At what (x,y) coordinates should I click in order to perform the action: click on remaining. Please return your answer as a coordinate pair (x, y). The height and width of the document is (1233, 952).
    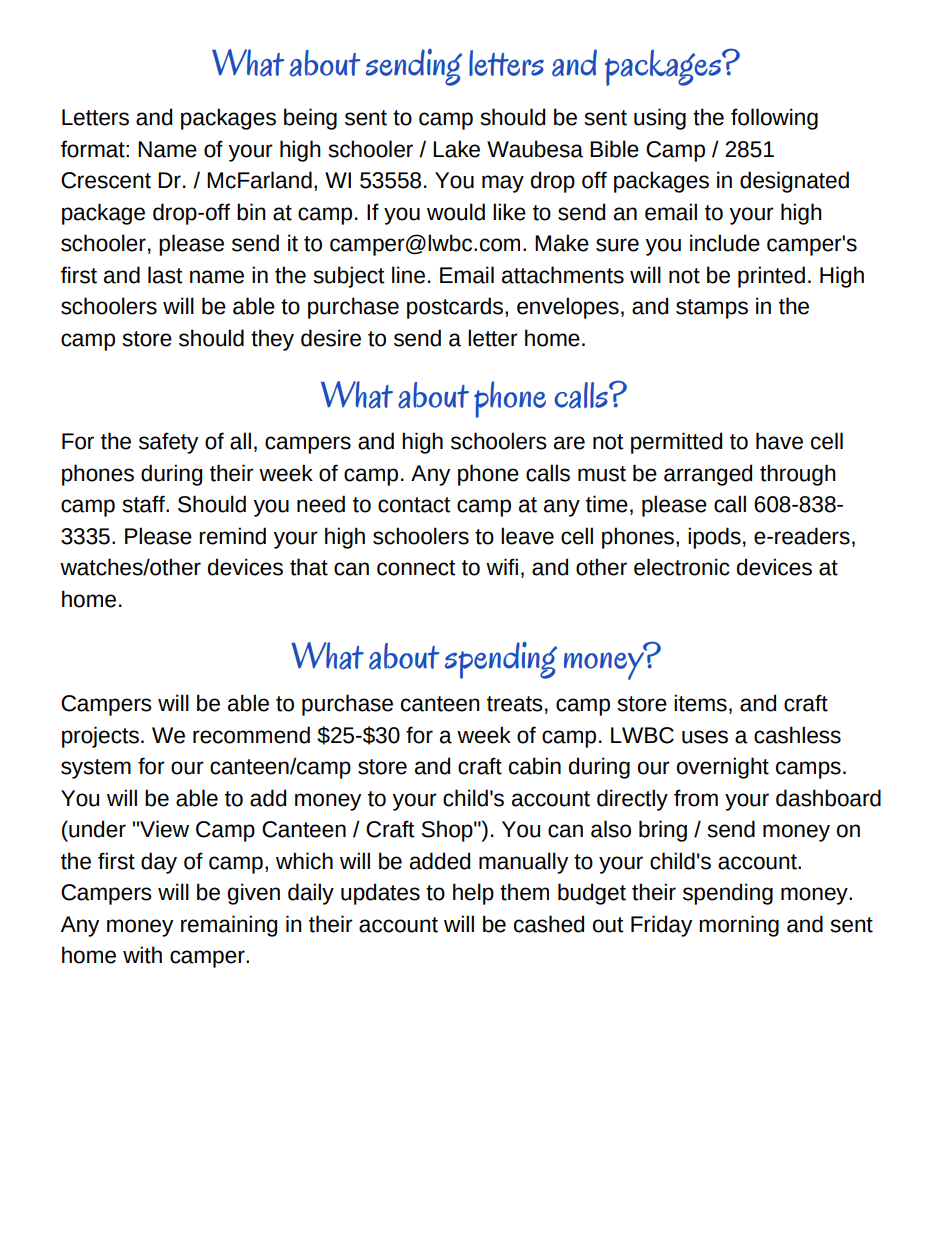
    Looking at the image, I should click on (229, 926).
